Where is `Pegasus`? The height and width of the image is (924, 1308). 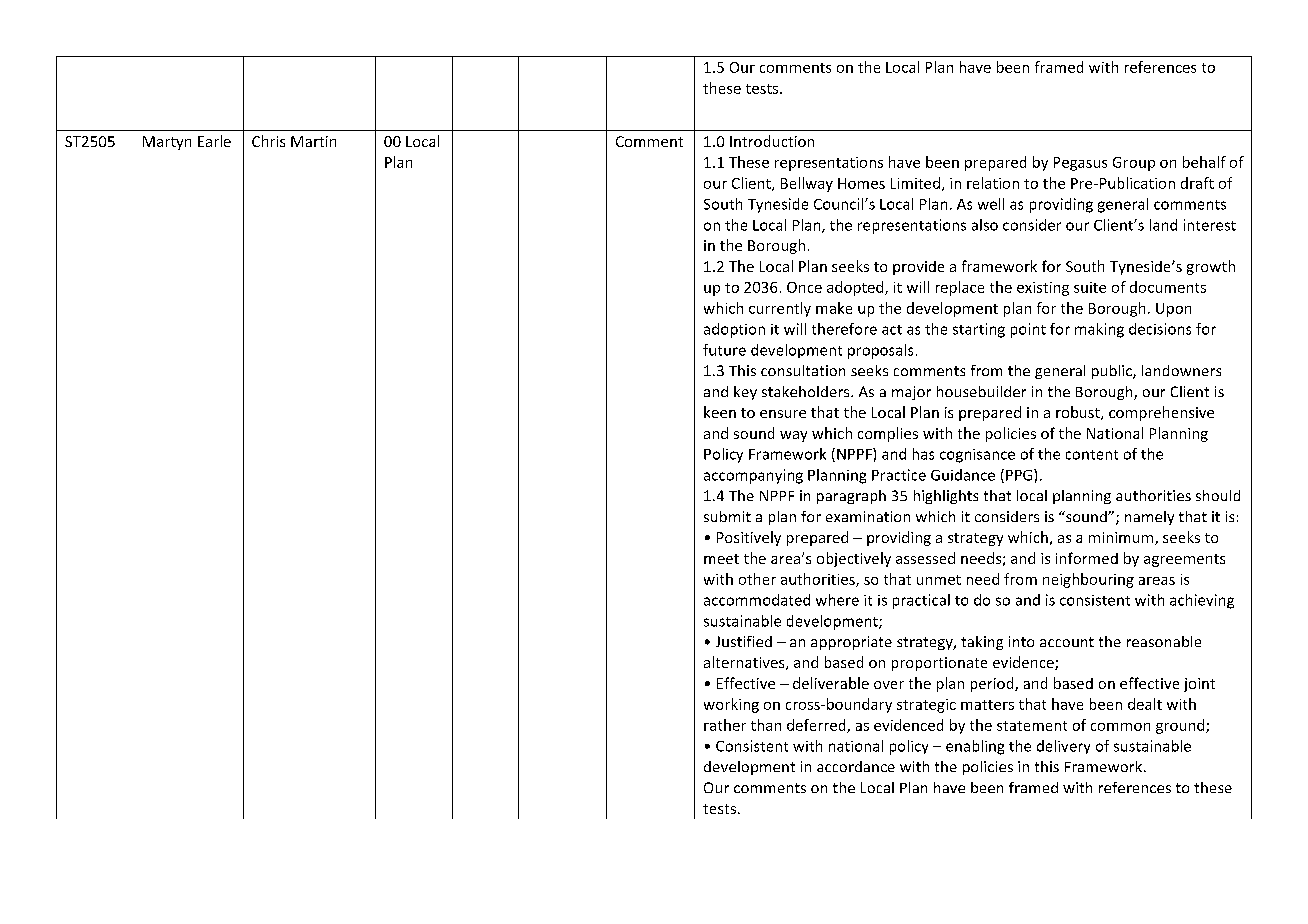
Pegasus is located at coordinates (1080, 164).
